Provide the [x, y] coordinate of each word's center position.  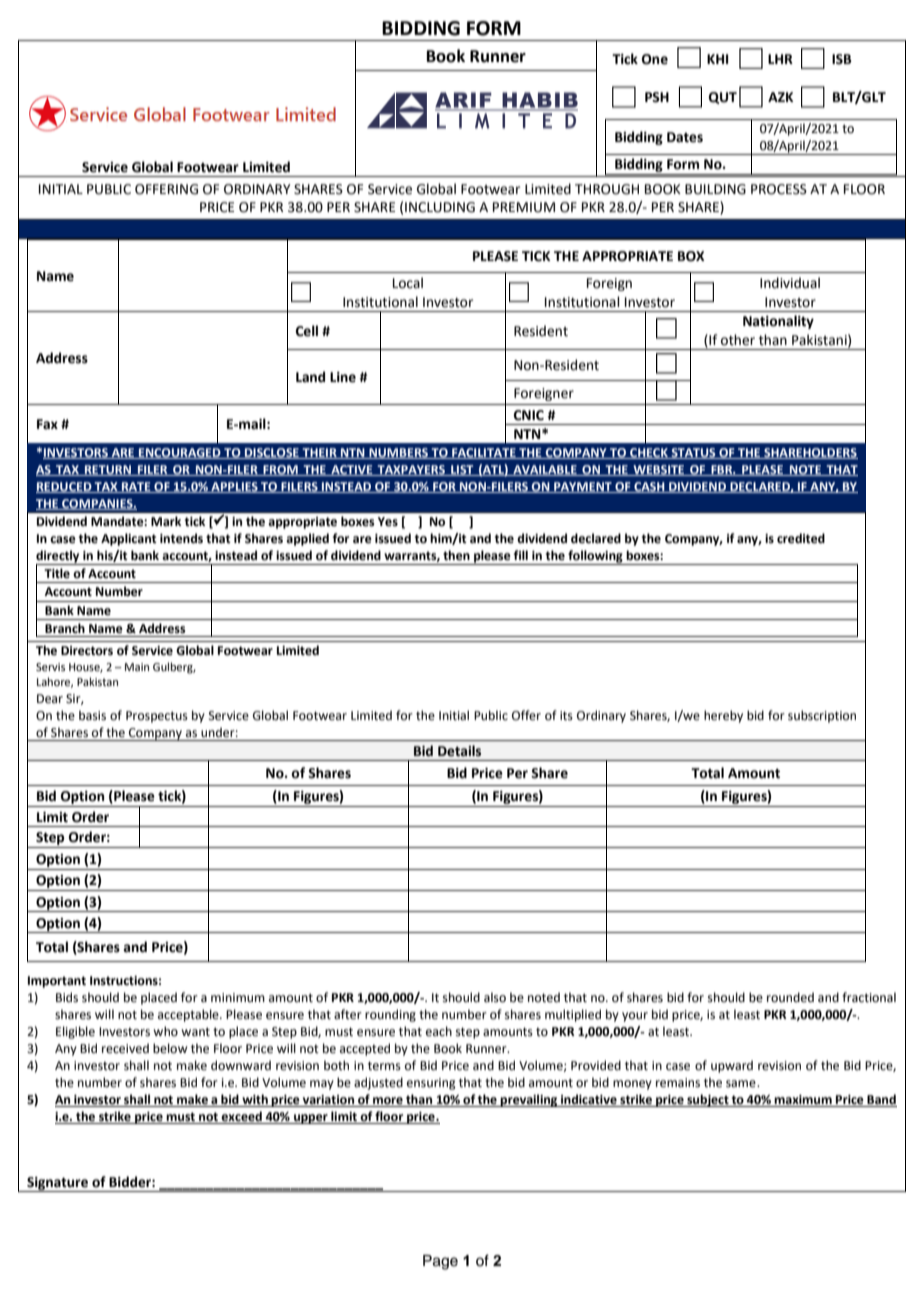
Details [459, 751]
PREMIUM [524, 207]
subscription [822, 716]
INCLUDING [440, 207]
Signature [57, 1184]
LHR [780, 59]
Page [440, 1262]
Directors [87, 651]
